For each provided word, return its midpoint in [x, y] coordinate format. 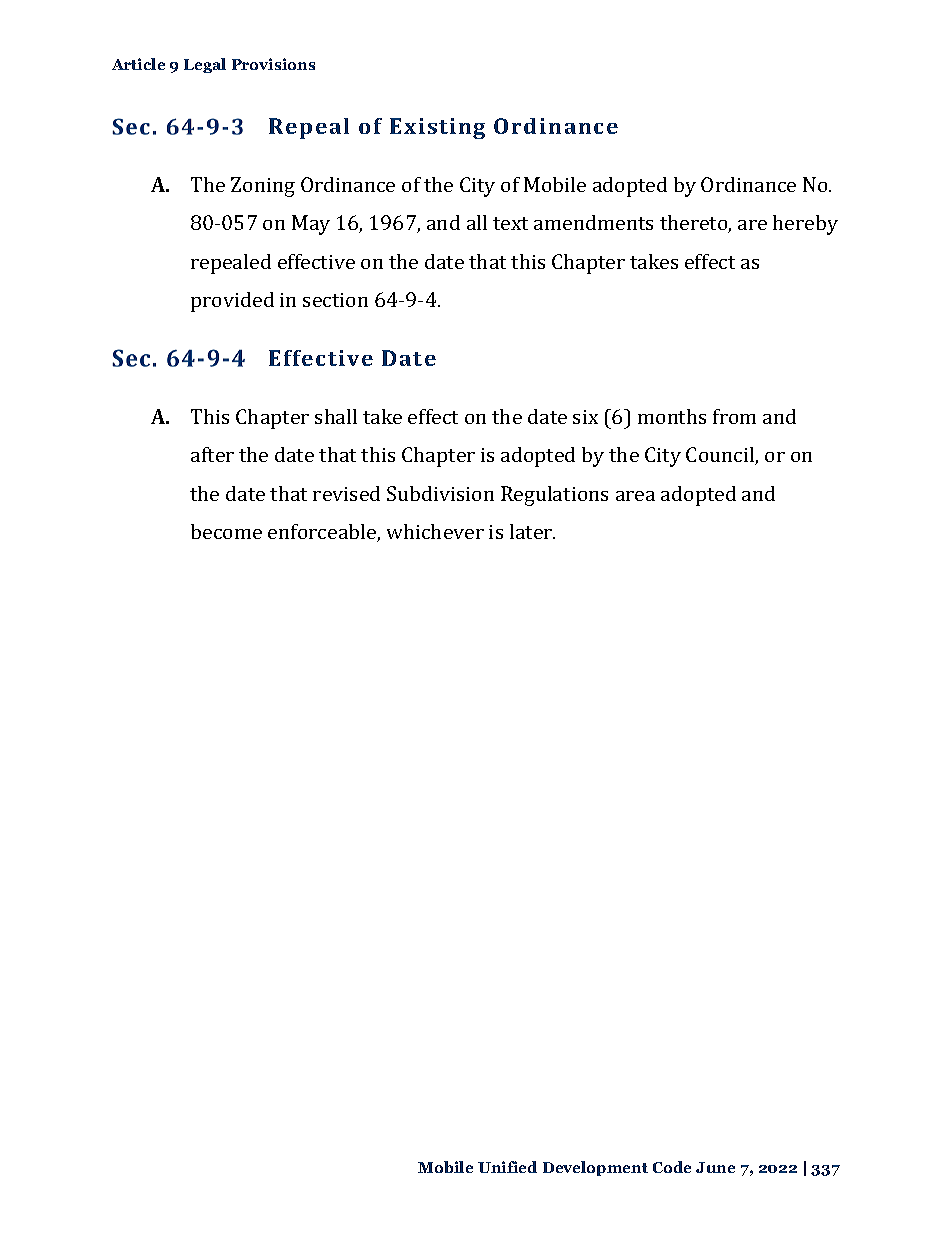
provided [232, 302]
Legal [205, 65]
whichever [435, 531]
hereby [805, 225]
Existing [437, 128]
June [715, 1167]
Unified [507, 1167]
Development [595, 1168]
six [585, 417]
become [226, 531]
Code [672, 1167]
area [635, 496]
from [734, 416]
